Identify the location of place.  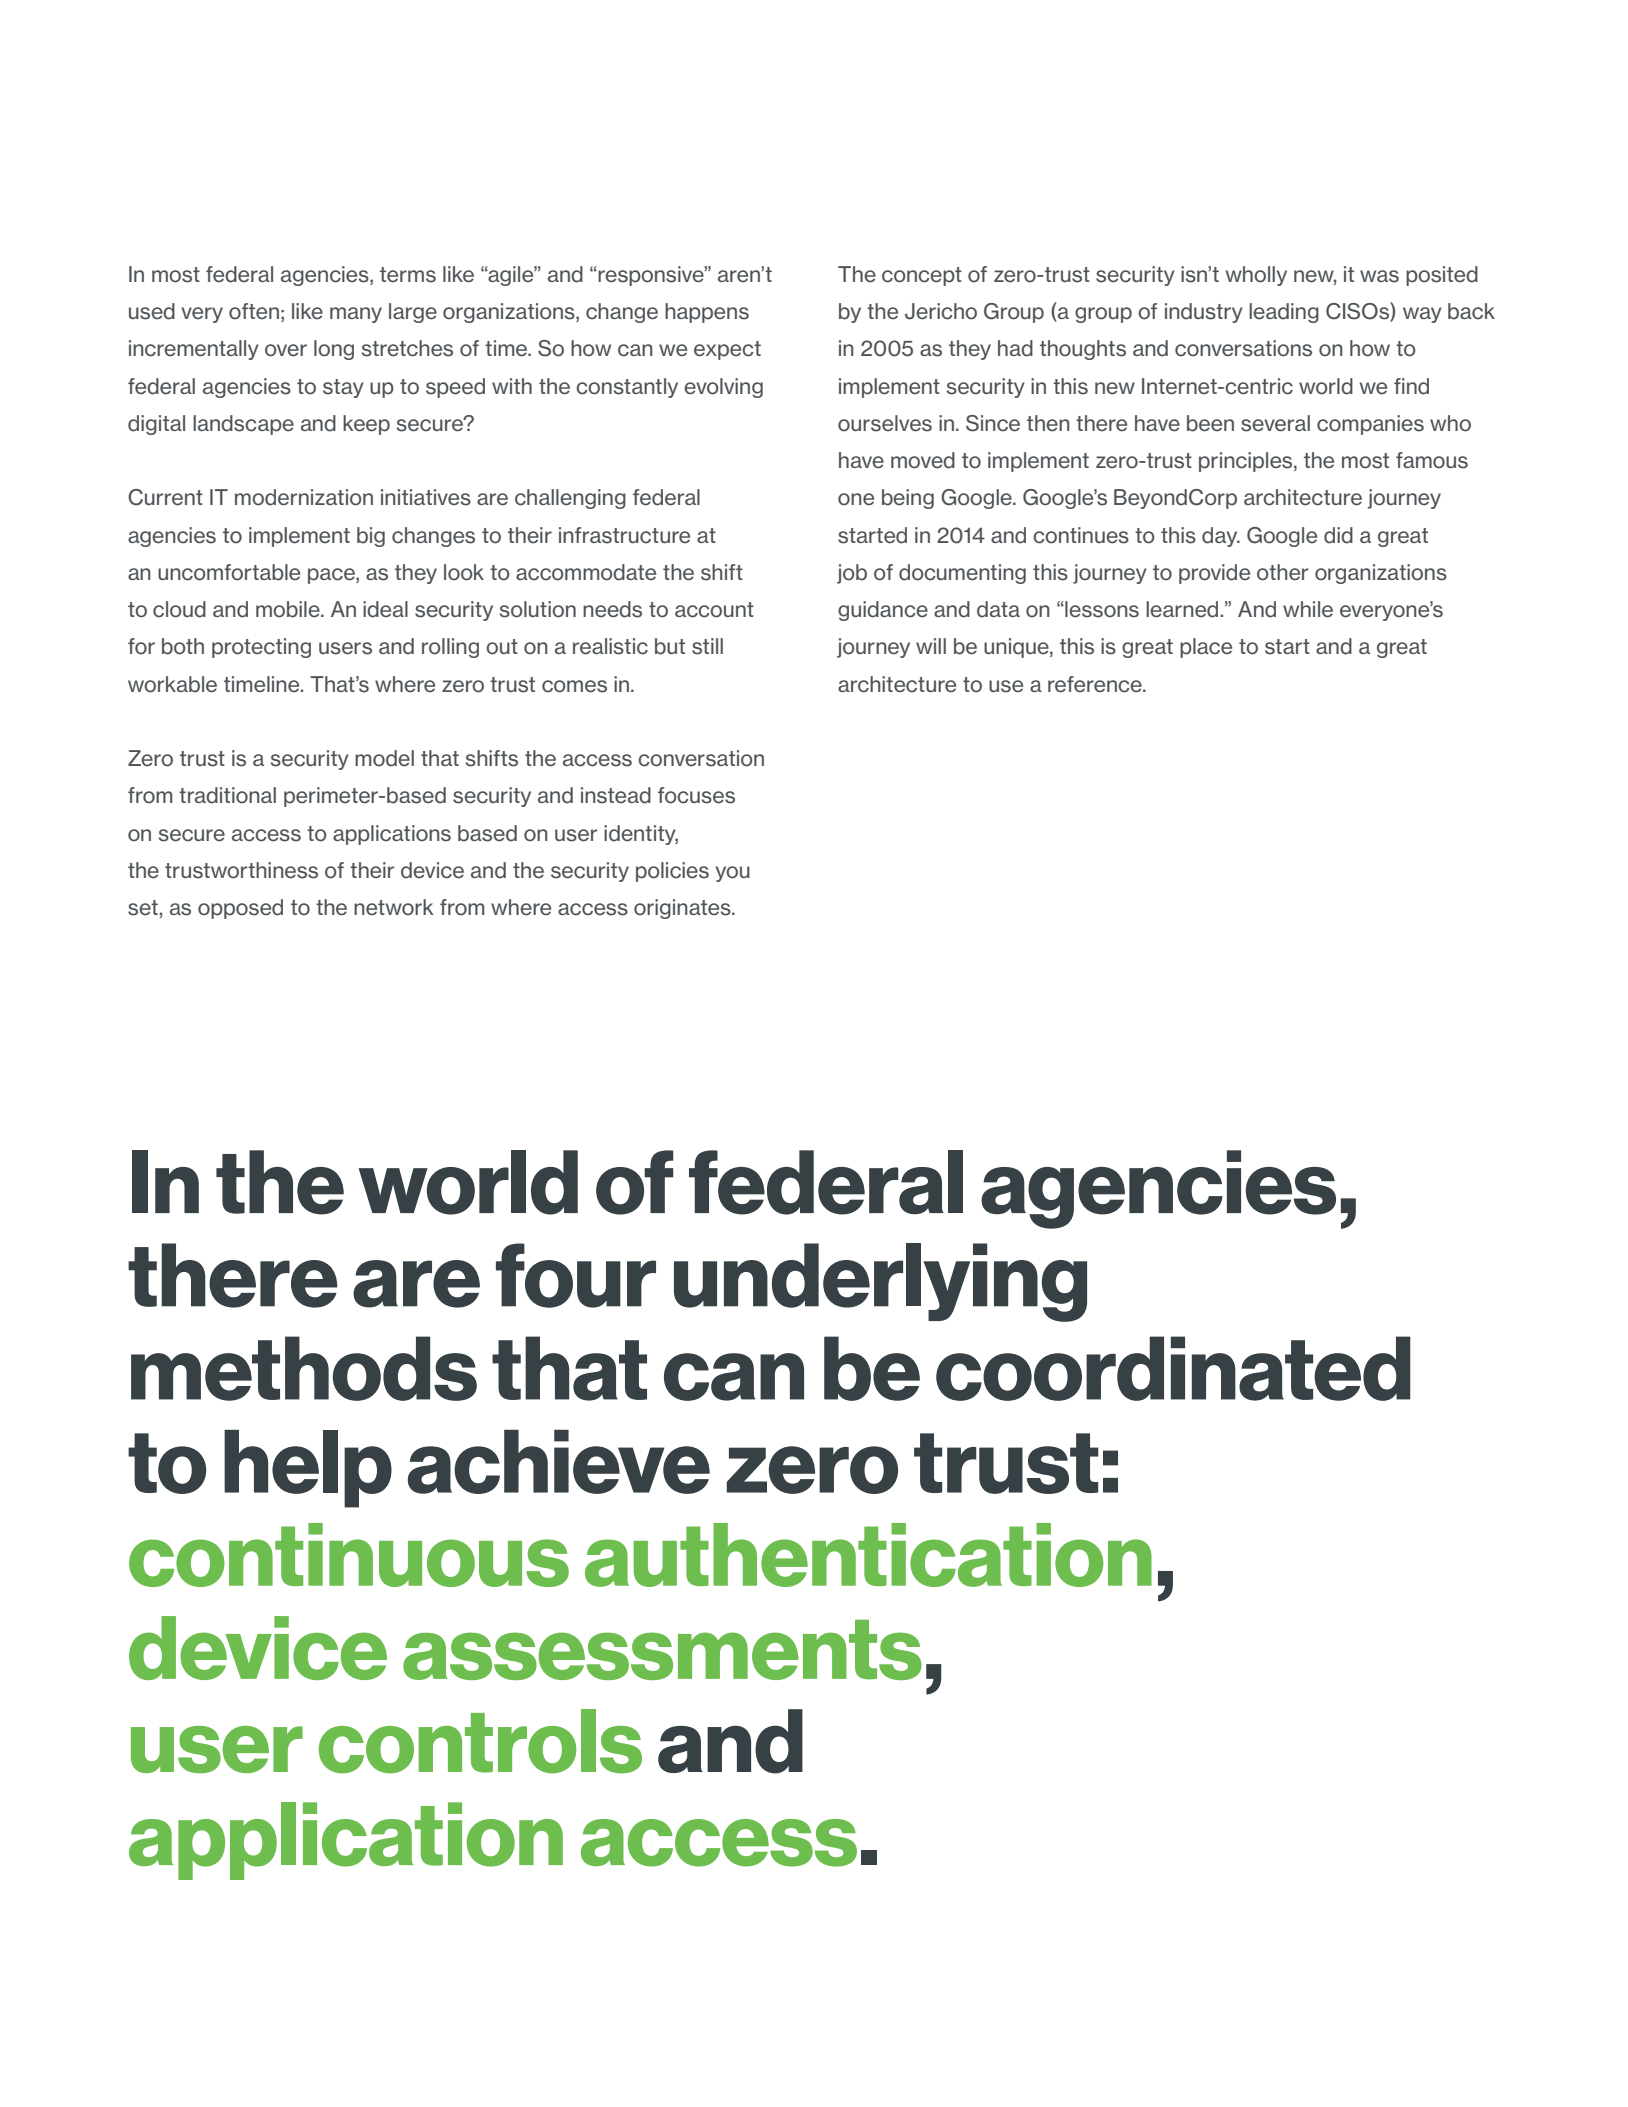
(1206, 648).
